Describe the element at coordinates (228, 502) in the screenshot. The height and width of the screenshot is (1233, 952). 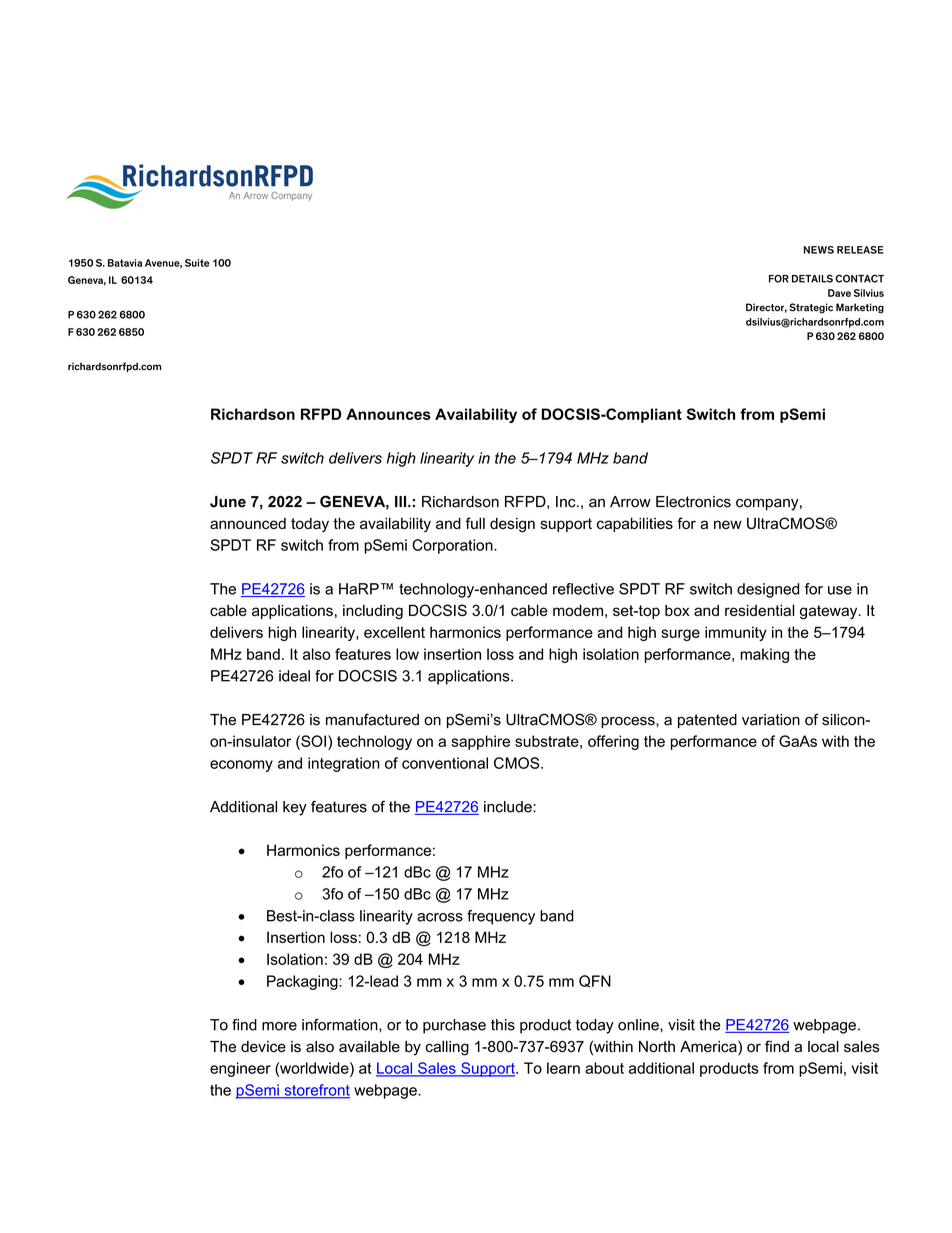
I see `June` at that location.
